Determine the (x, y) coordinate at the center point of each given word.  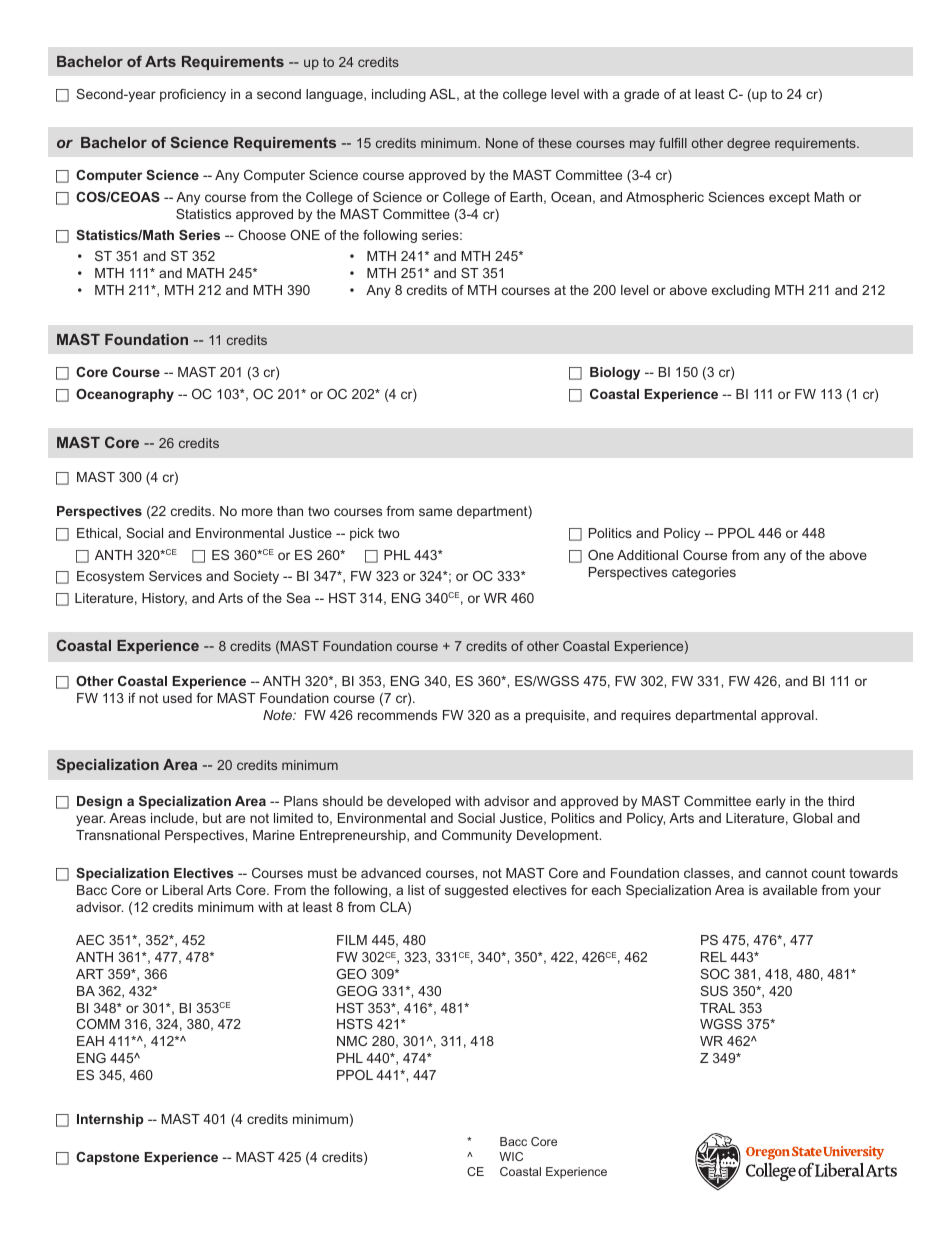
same (435, 512)
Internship (110, 1120)
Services (175, 576)
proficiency (193, 95)
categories (704, 573)
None (502, 143)
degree (748, 144)
